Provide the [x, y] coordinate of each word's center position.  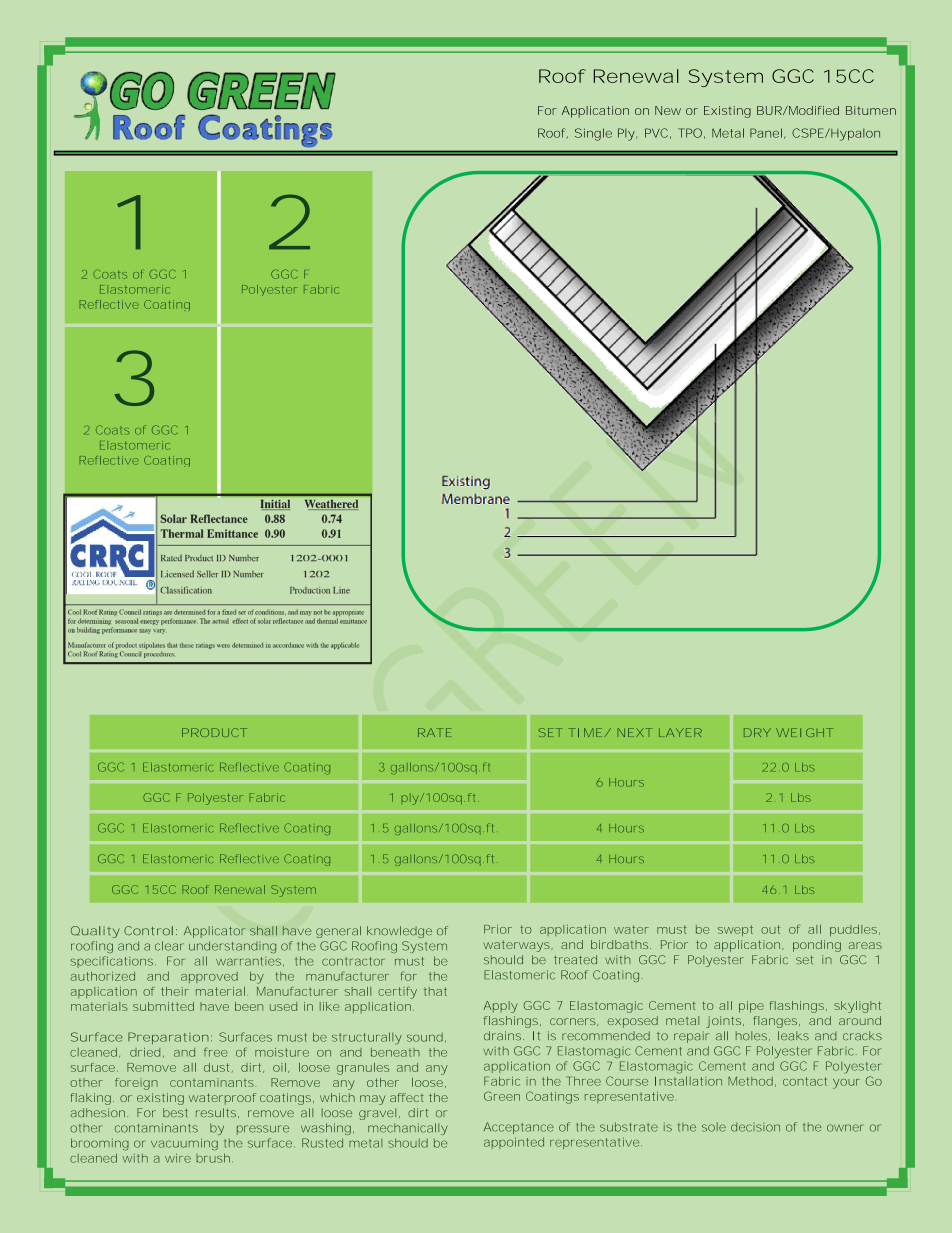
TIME [585, 732]
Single [593, 134]
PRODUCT [214, 732]
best [175, 1112]
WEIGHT [804, 732]
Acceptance [519, 1128]
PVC [656, 133]
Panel [766, 133]
